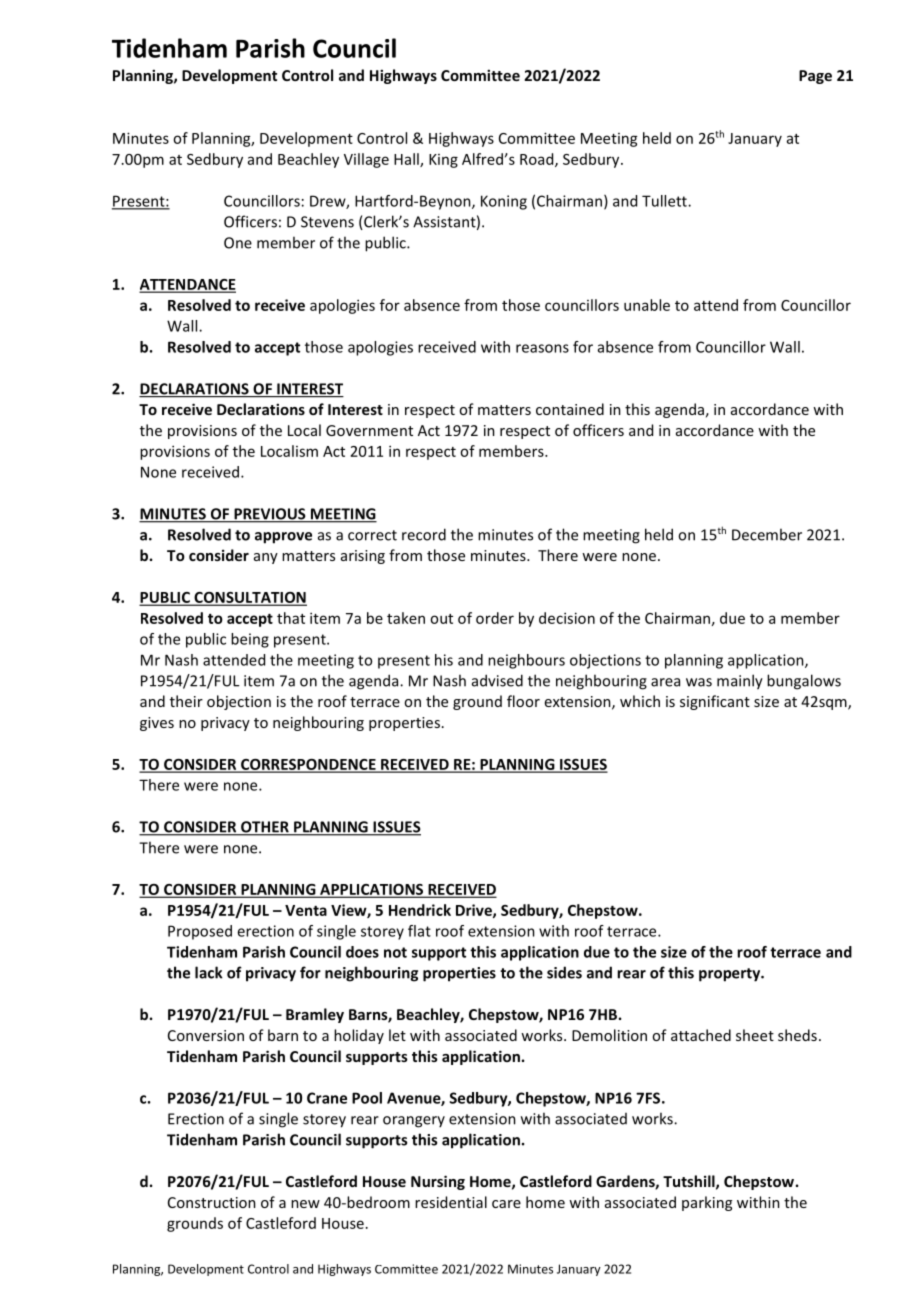 This image has height=1308, width=924. I want to click on mainly, so click(740, 682).
